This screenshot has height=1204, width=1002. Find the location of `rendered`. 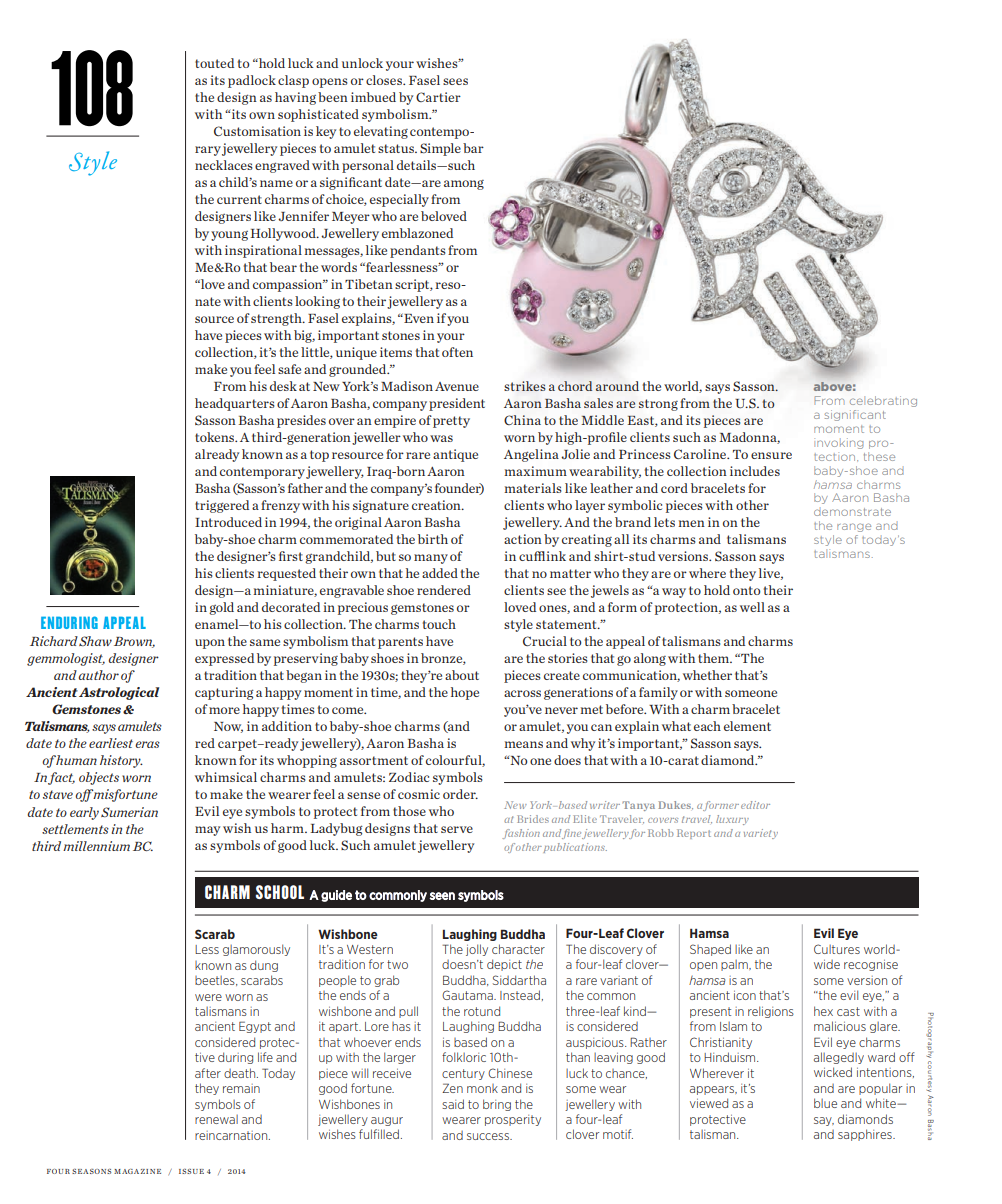

rendered is located at coordinates (444, 590).
